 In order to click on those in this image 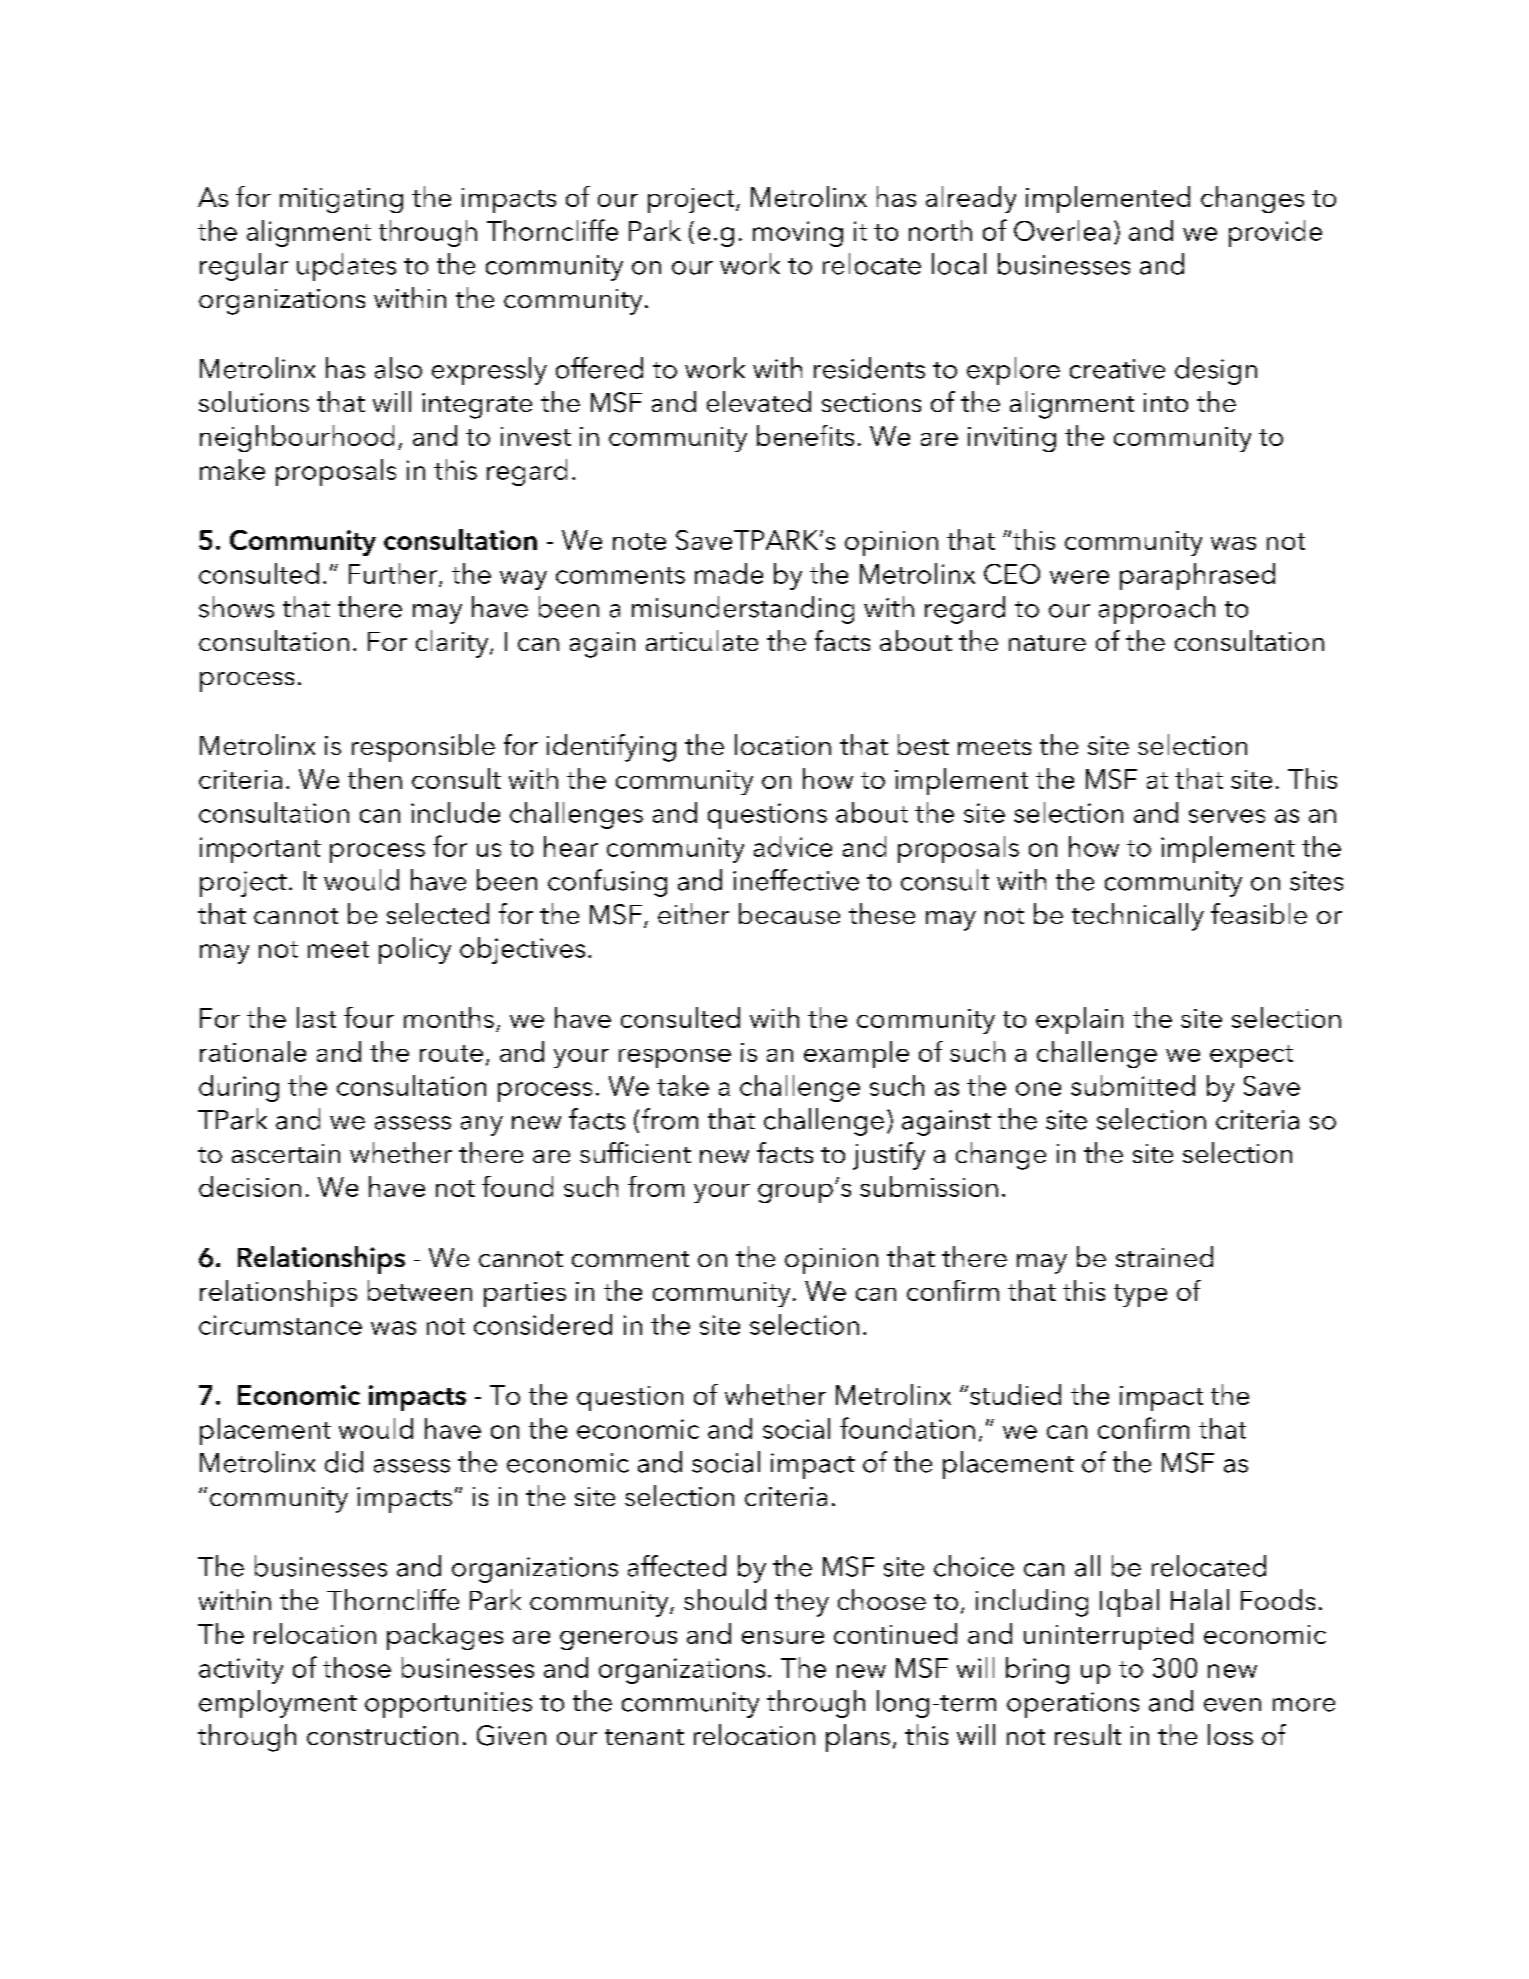, I will do `click(357, 1667)`.
